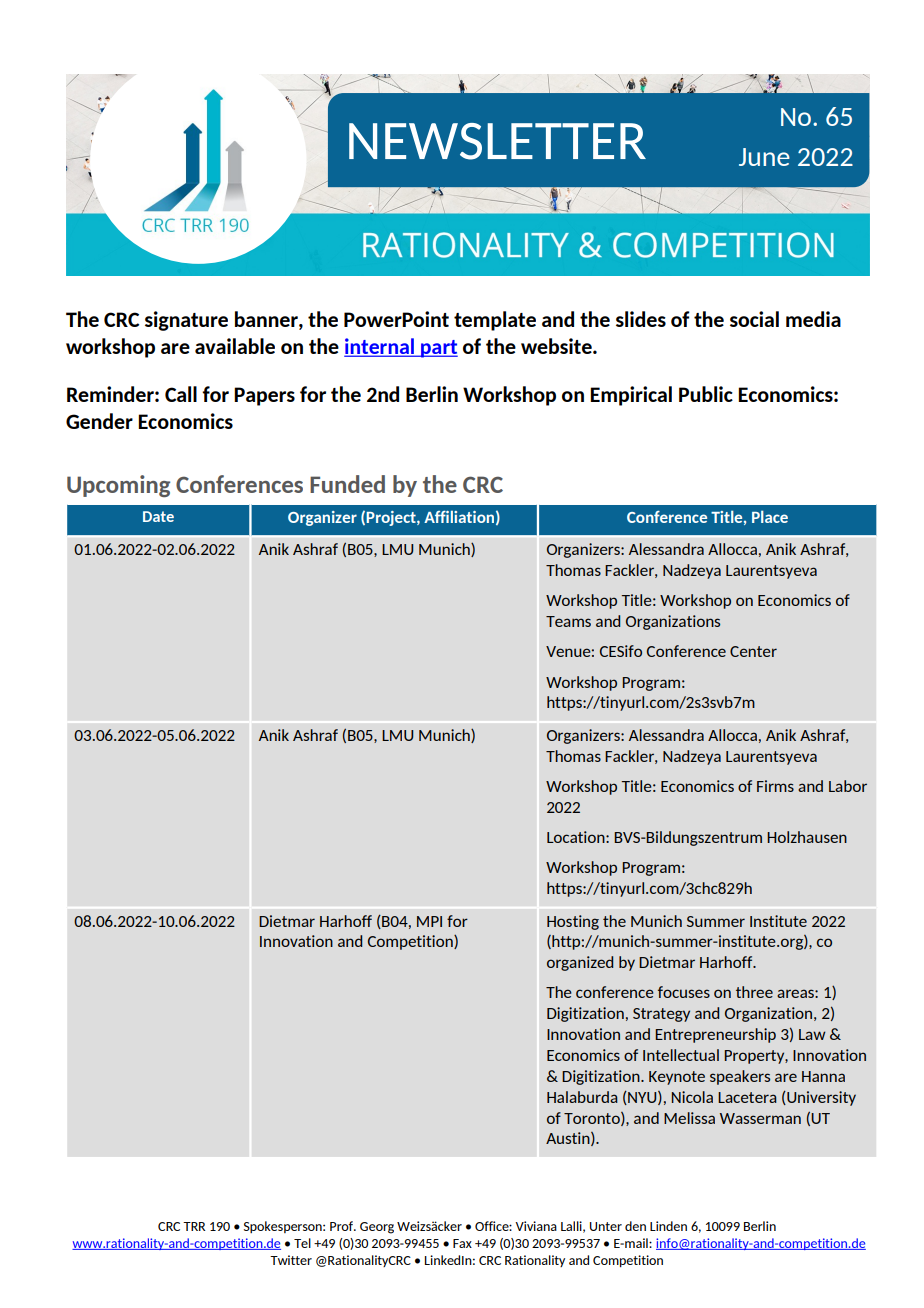 This screenshot has width=924, height=1308. Describe the element at coordinates (497, 141) in the screenshot. I see `NEWSLETTER` at that location.
